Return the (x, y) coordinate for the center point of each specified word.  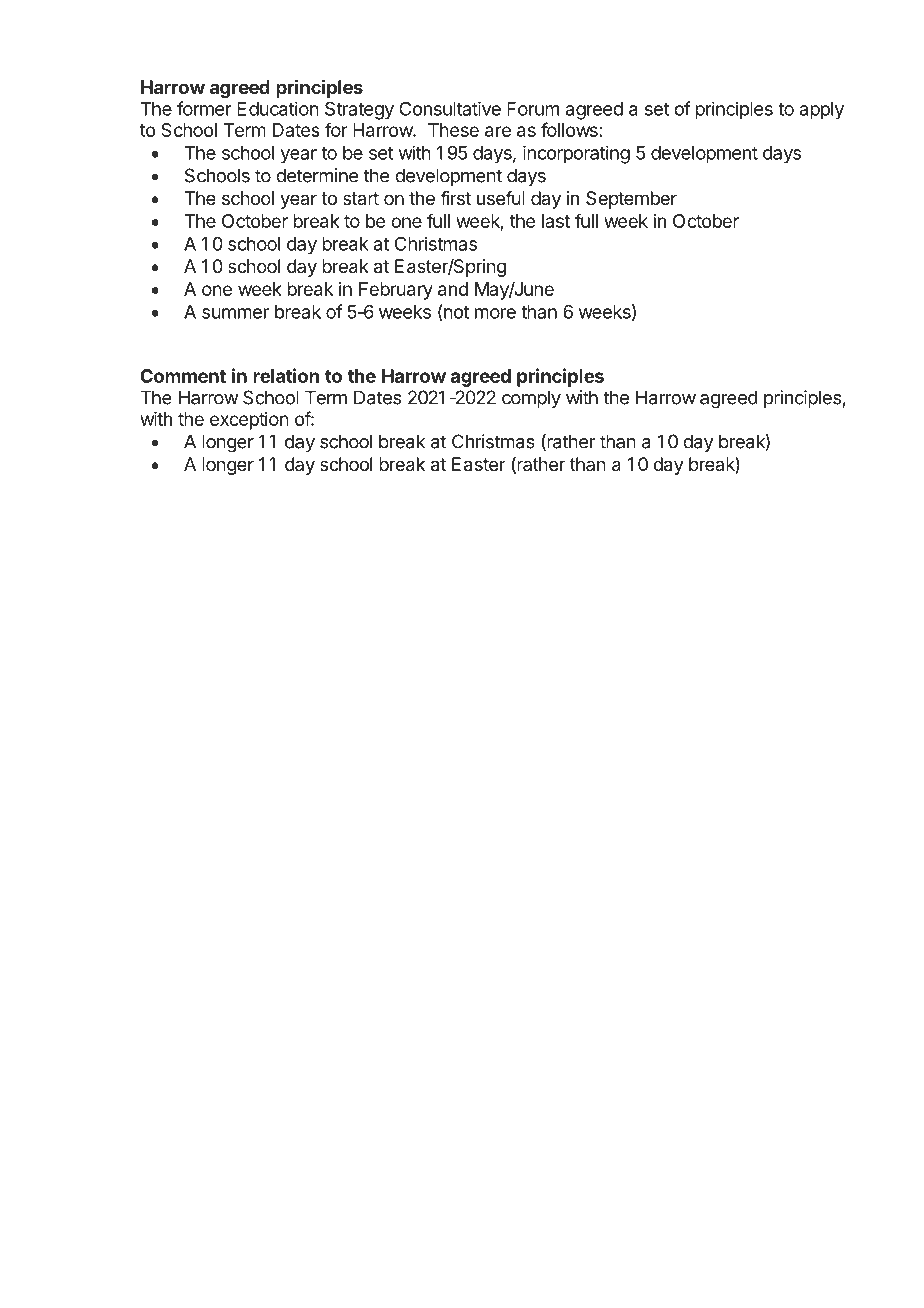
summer (235, 313)
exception (249, 421)
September (631, 200)
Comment (183, 376)
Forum (533, 109)
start (361, 198)
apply (822, 111)
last (556, 221)
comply (531, 399)
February (396, 291)
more (495, 313)
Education (278, 108)
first (455, 198)
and (453, 289)
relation (286, 375)
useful (501, 198)
